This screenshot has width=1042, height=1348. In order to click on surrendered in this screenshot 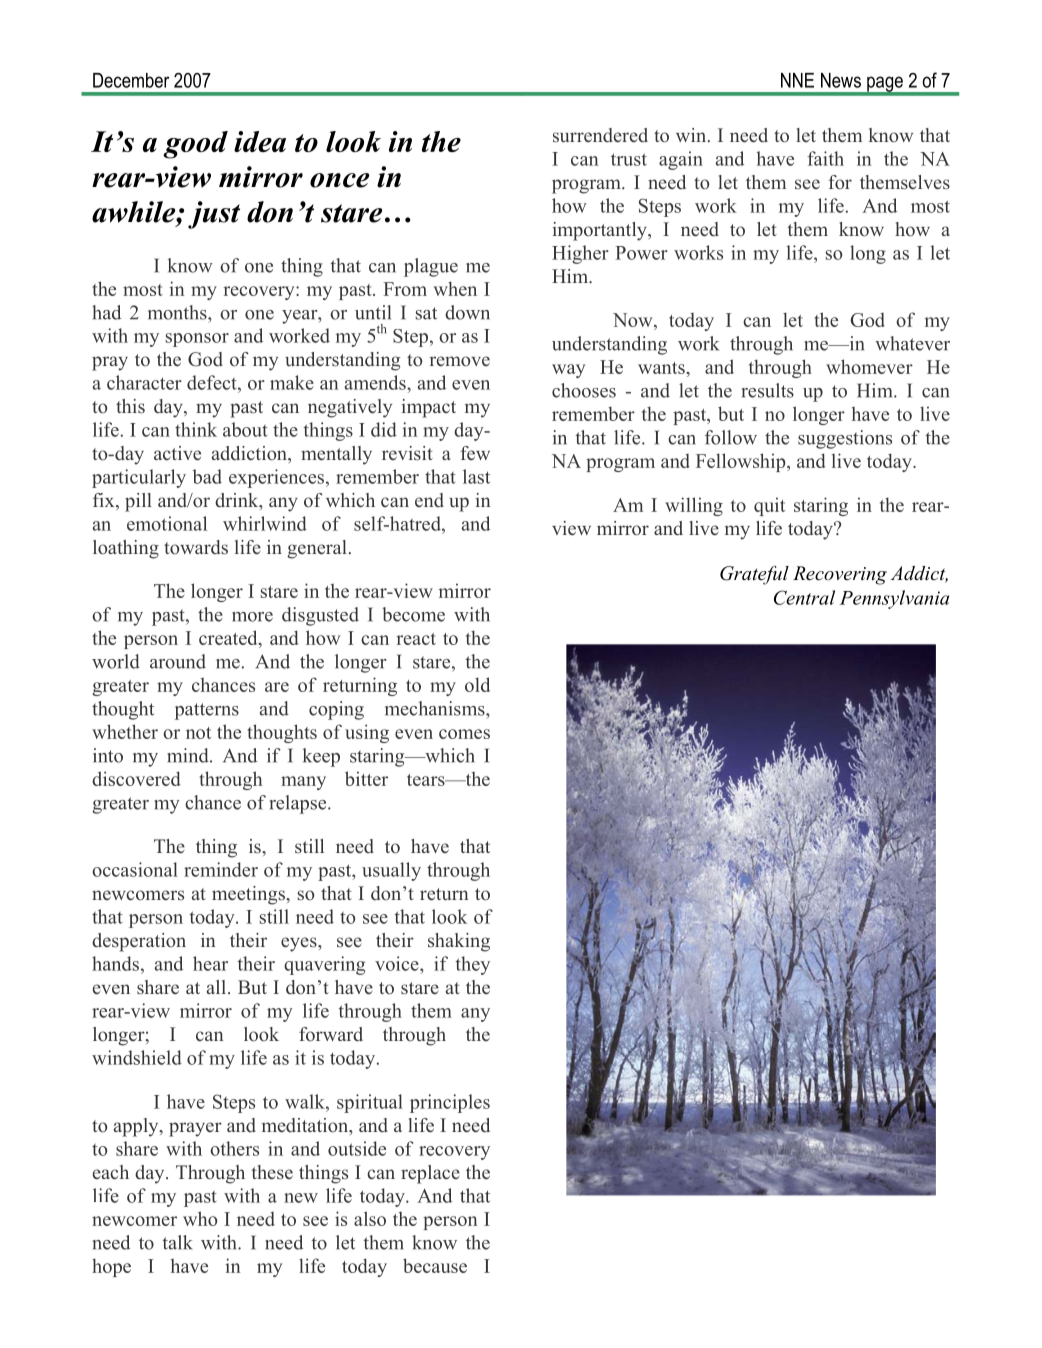, I will do `click(600, 135)`.
